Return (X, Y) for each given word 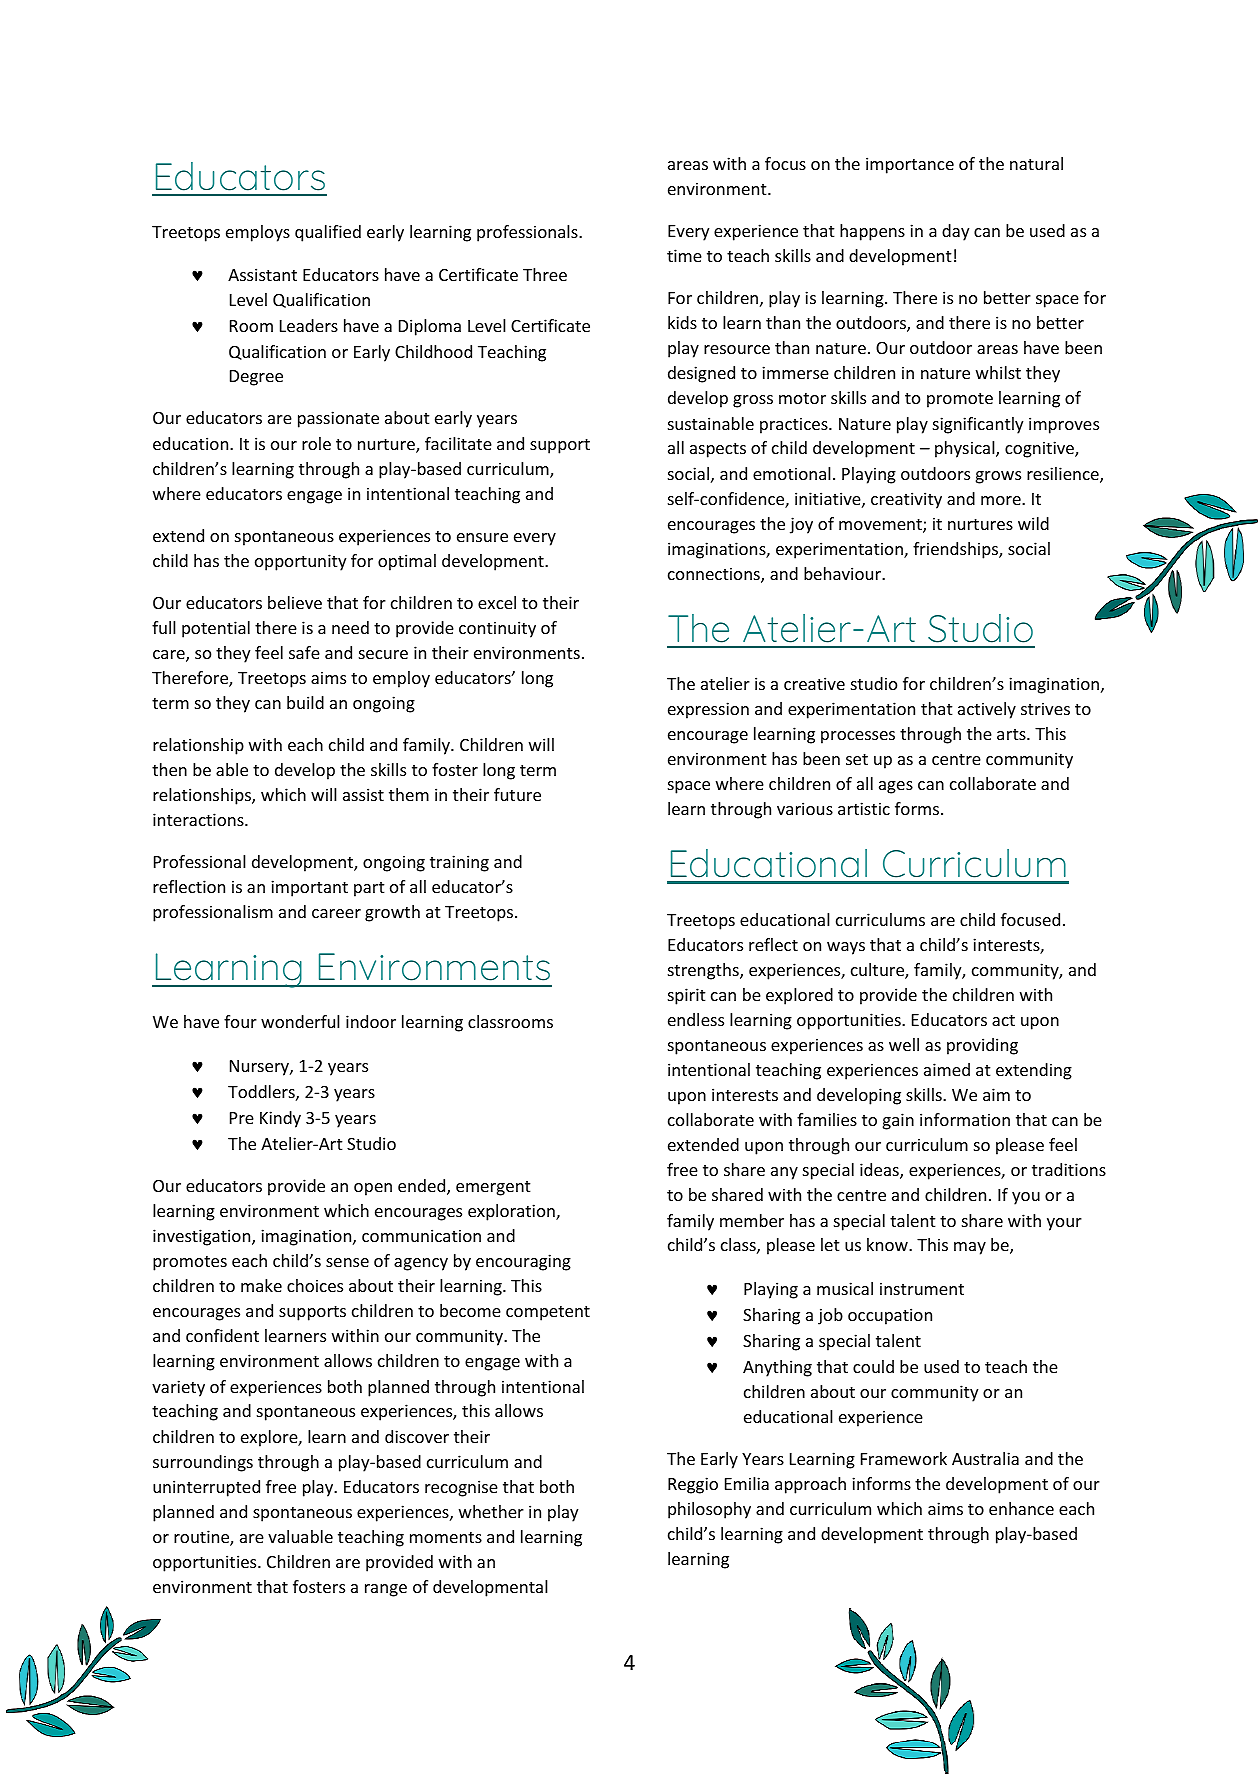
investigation (203, 1237)
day (955, 232)
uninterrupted (206, 1488)
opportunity (300, 562)
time (684, 255)
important (309, 888)
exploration (512, 1212)
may (970, 1248)
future (517, 794)
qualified (328, 233)
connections (715, 575)
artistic (864, 808)
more (1002, 500)
